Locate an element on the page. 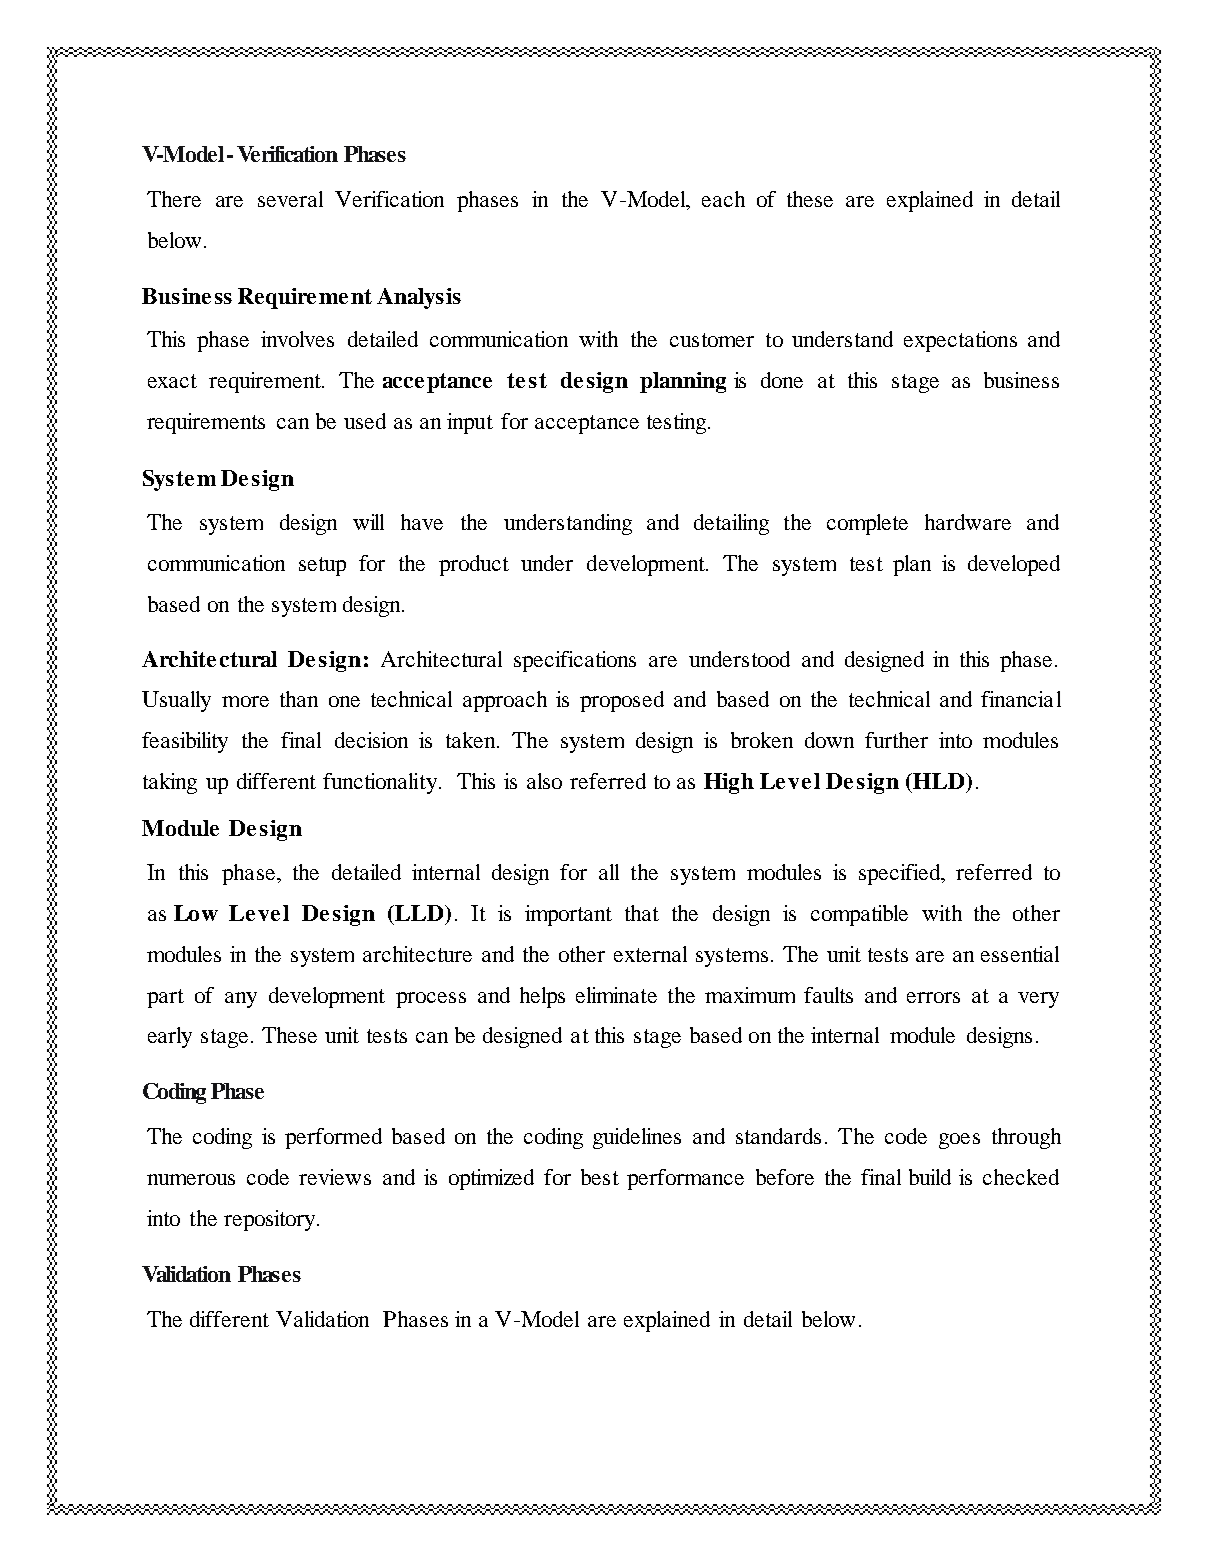 The width and height of the page is (1206, 1560). each is located at coordinates (723, 199).
